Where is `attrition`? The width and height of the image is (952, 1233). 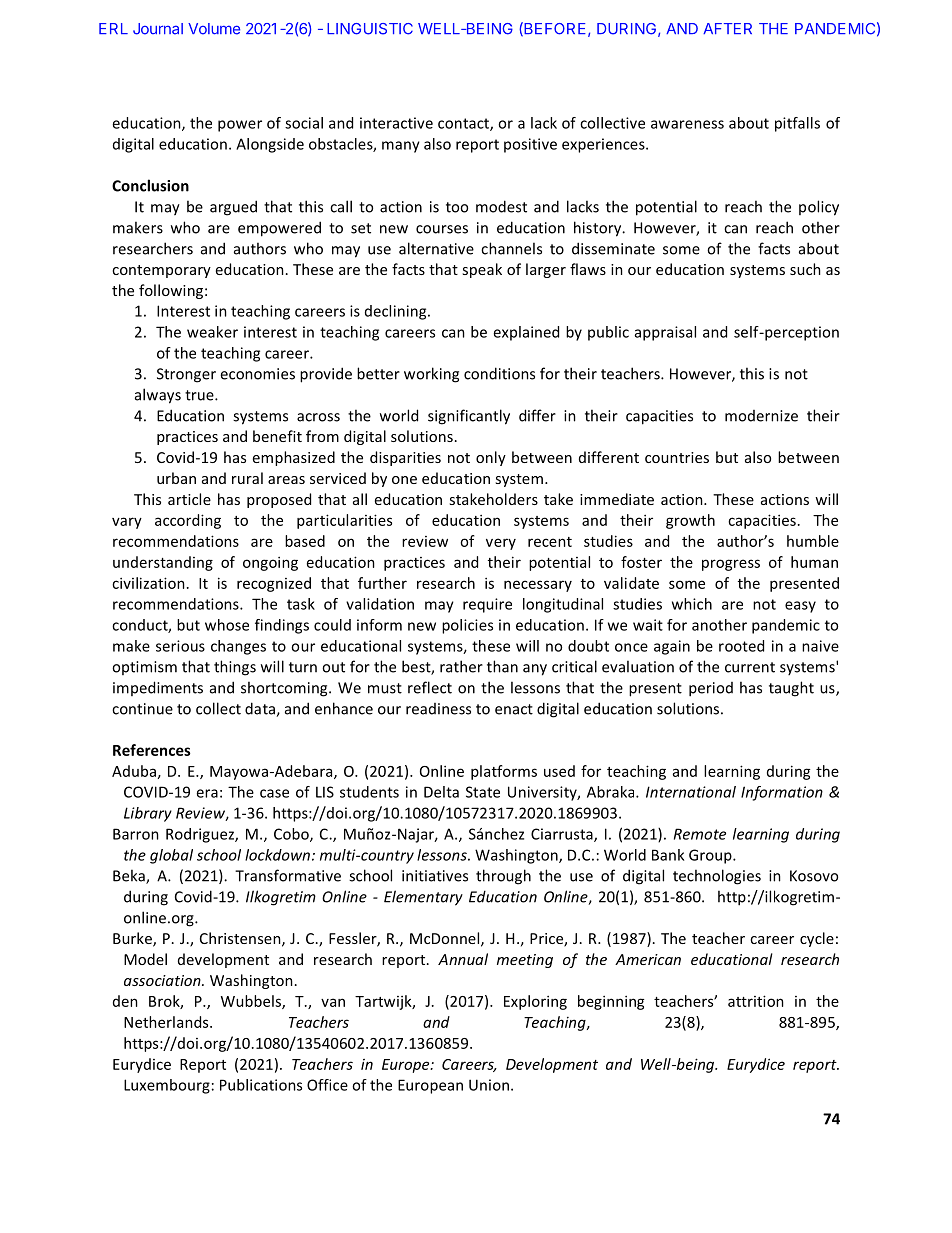 attrition is located at coordinates (756, 1001).
